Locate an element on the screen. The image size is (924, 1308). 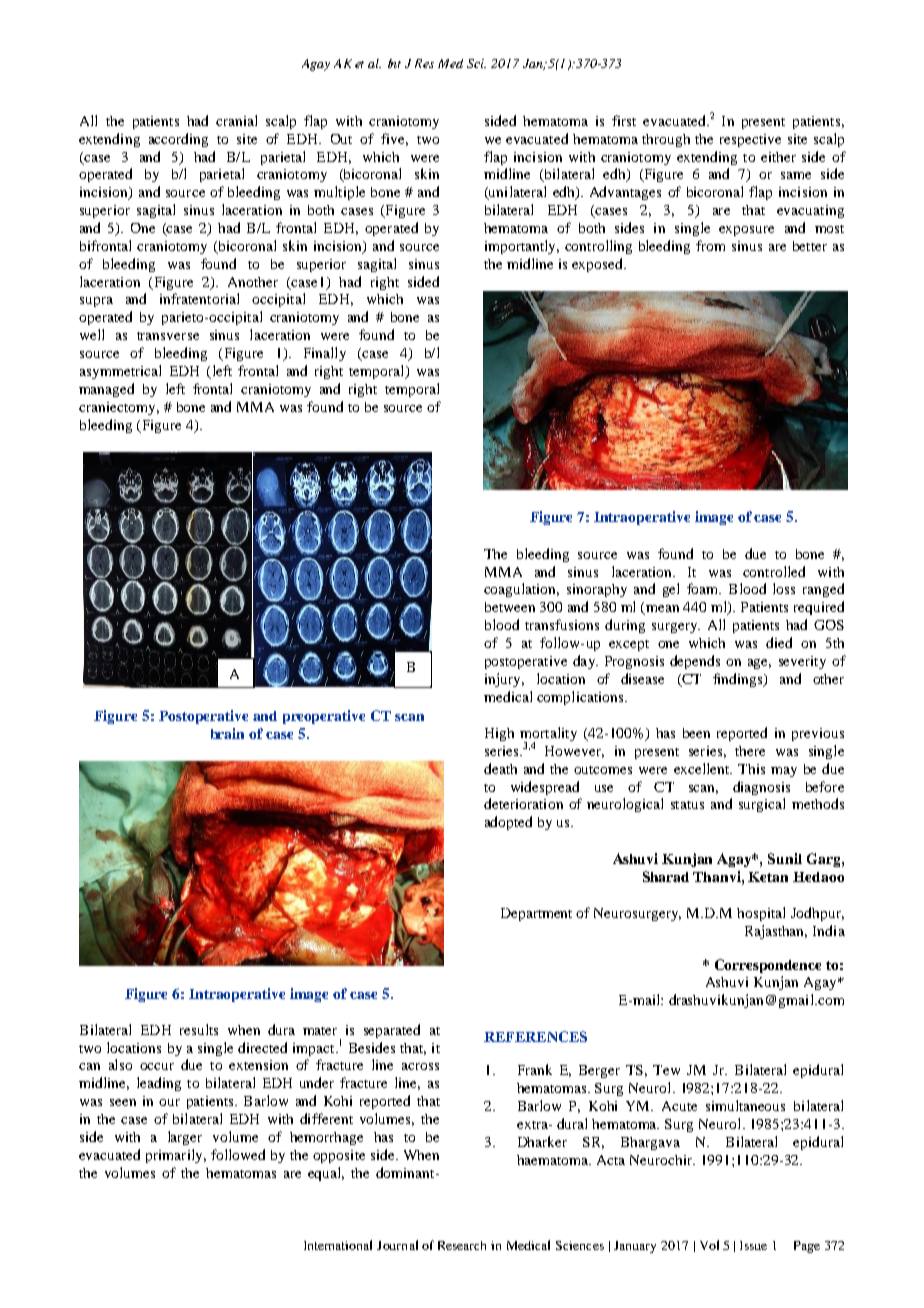
larger is located at coordinates (185, 1138).
